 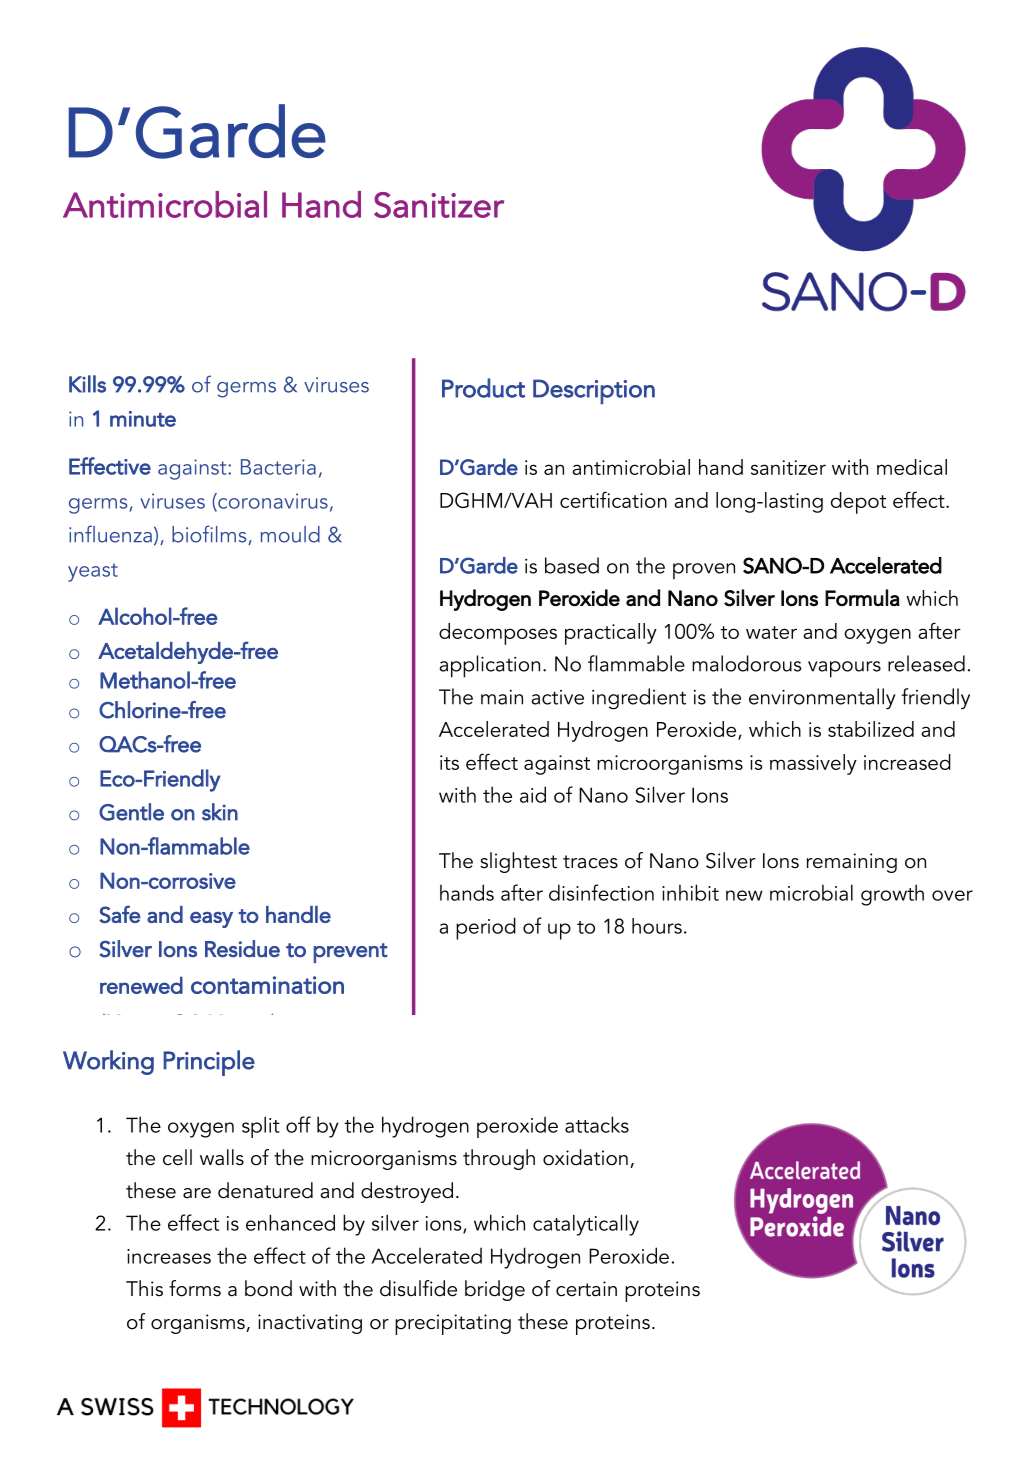 What do you see at coordinates (220, 812) in the screenshot?
I see `skin` at bounding box center [220, 812].
